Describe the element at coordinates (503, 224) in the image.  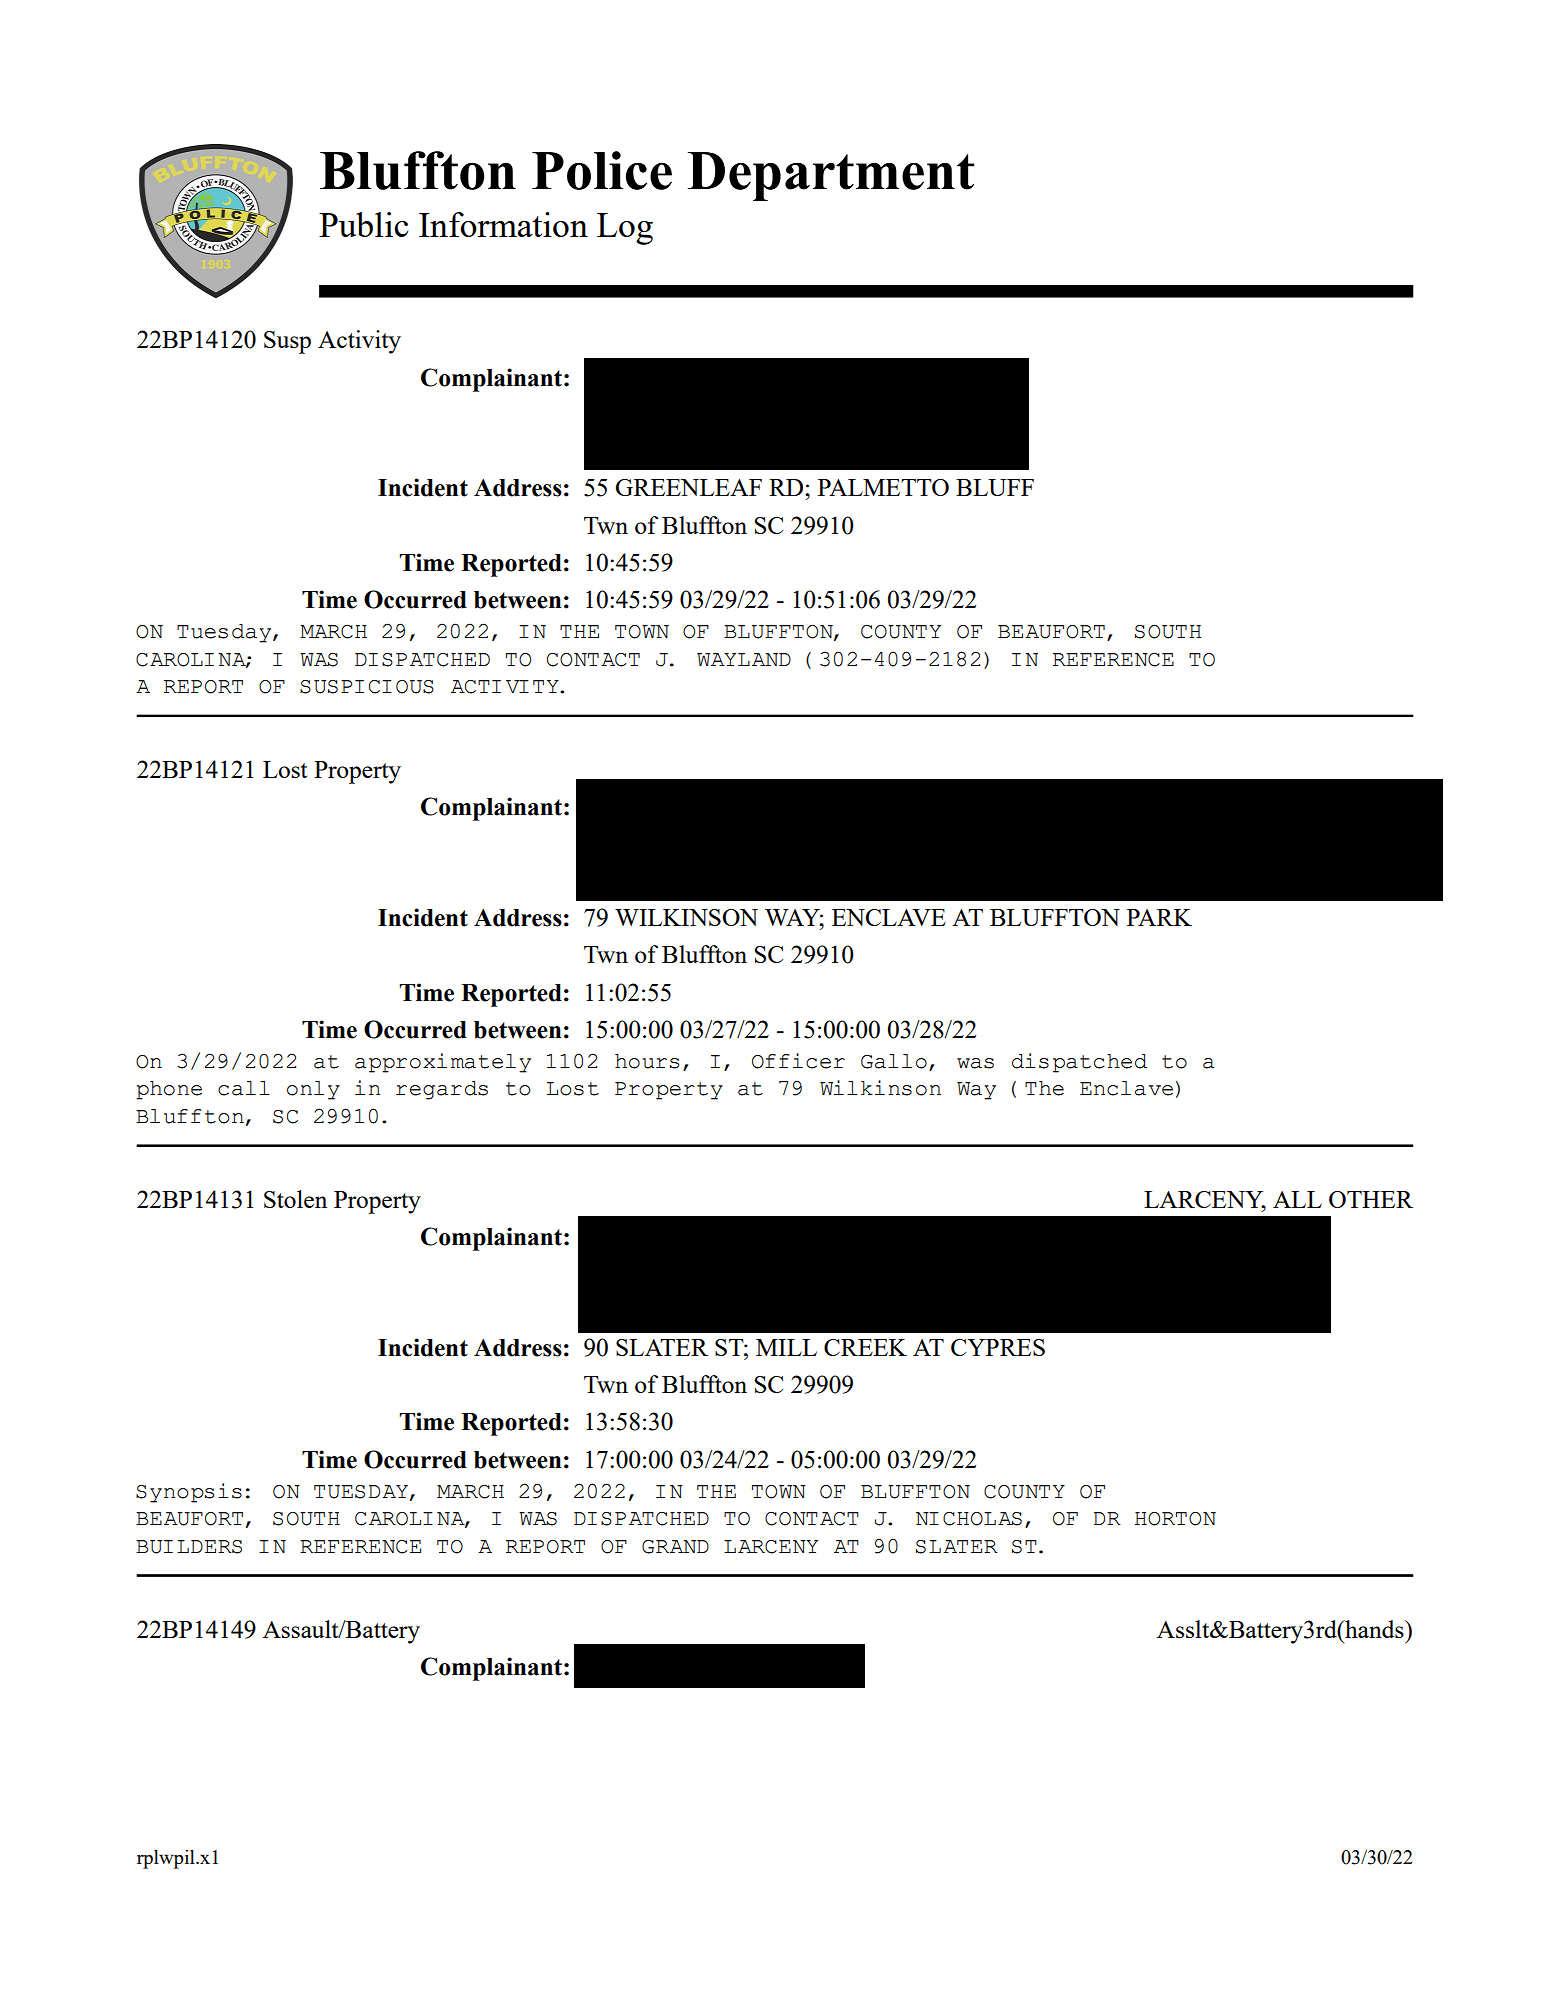
I see `Information` at that location.
